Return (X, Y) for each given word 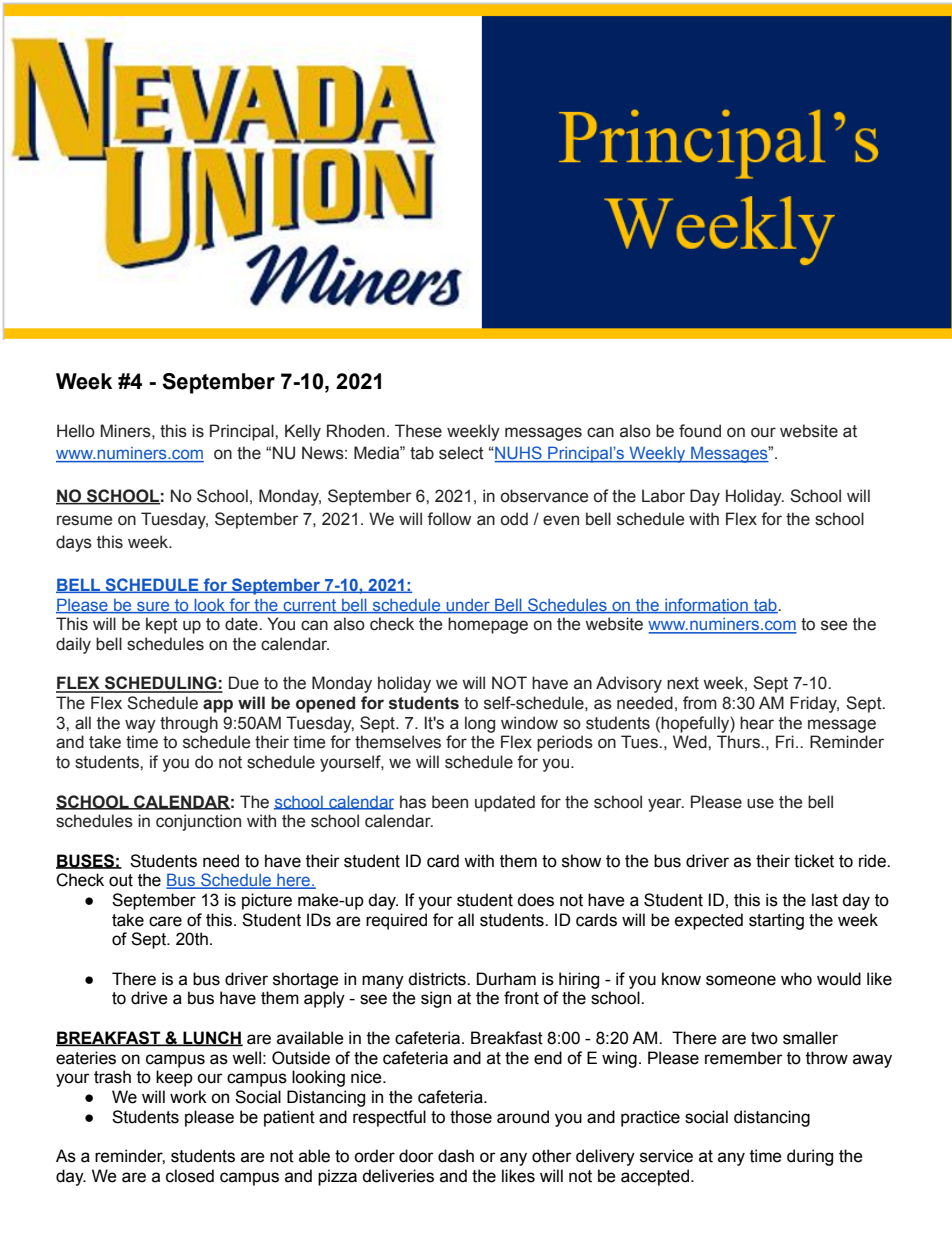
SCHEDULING (161, 684)
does (535, 900)
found (700, 431)
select (461, 453)
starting (776, 921)
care (165, 921)
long (480, 724)
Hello (76, 431)
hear (757, 723)
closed (190, 1176)
